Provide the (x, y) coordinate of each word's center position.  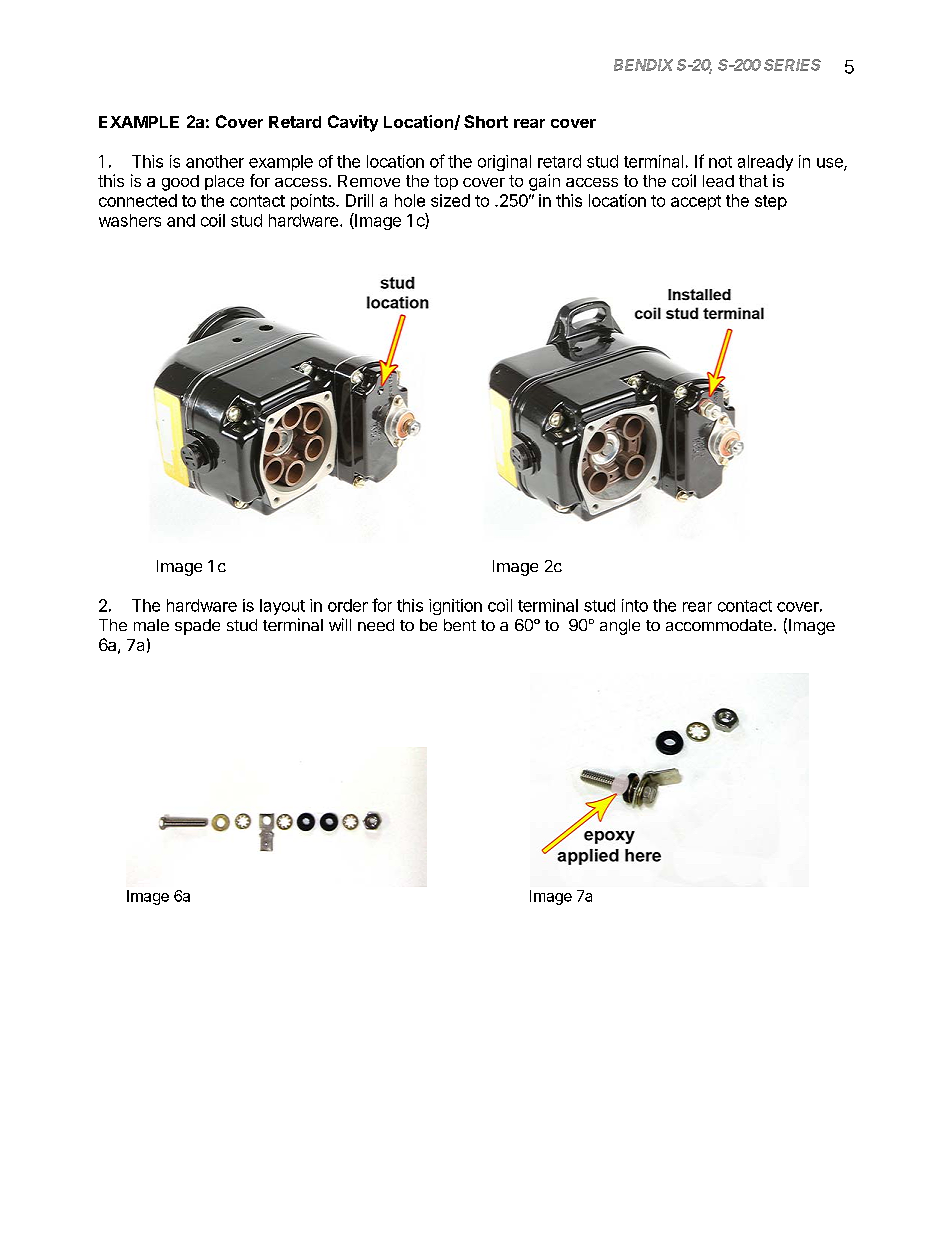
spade (197, 627)
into (635, 605)
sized (450, 200)
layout (282, 607)
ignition (455, 607)
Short (486, 121)
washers (130, 220)
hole (410, 200)
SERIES (792, 65)
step (771, 202)
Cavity (353, 123)
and (181, 220)
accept (696, 202)
